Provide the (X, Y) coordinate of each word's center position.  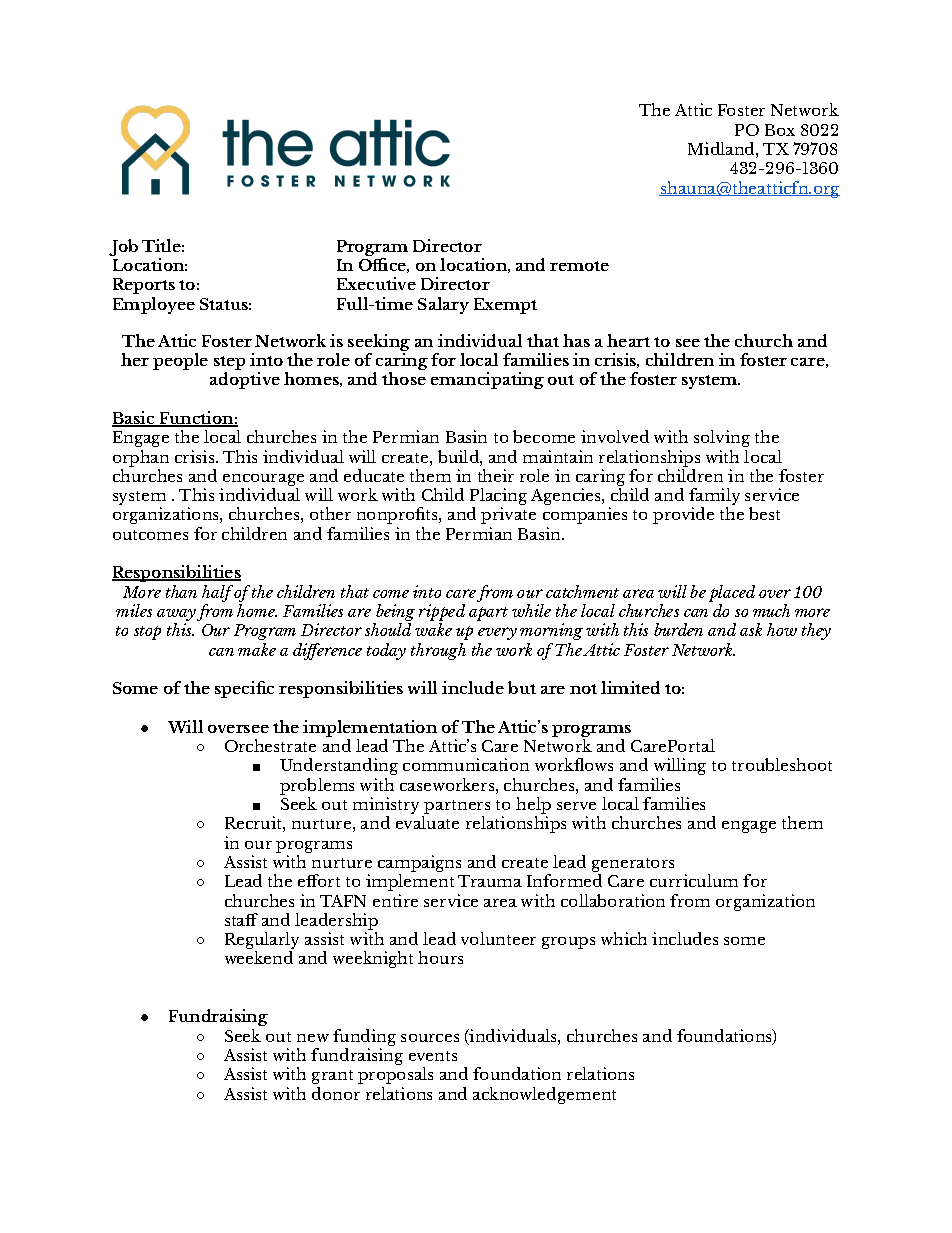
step (229, 364)
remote (579, 266)
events (433, 1056)
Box (780, 130)
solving (722, 438)
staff (241, 919)
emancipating (487, 380)
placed (732, 595)
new (313, 1038)
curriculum (694, 880)
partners (456, 808)
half (218, 595)
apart (488, 614)
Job (123, 247)
